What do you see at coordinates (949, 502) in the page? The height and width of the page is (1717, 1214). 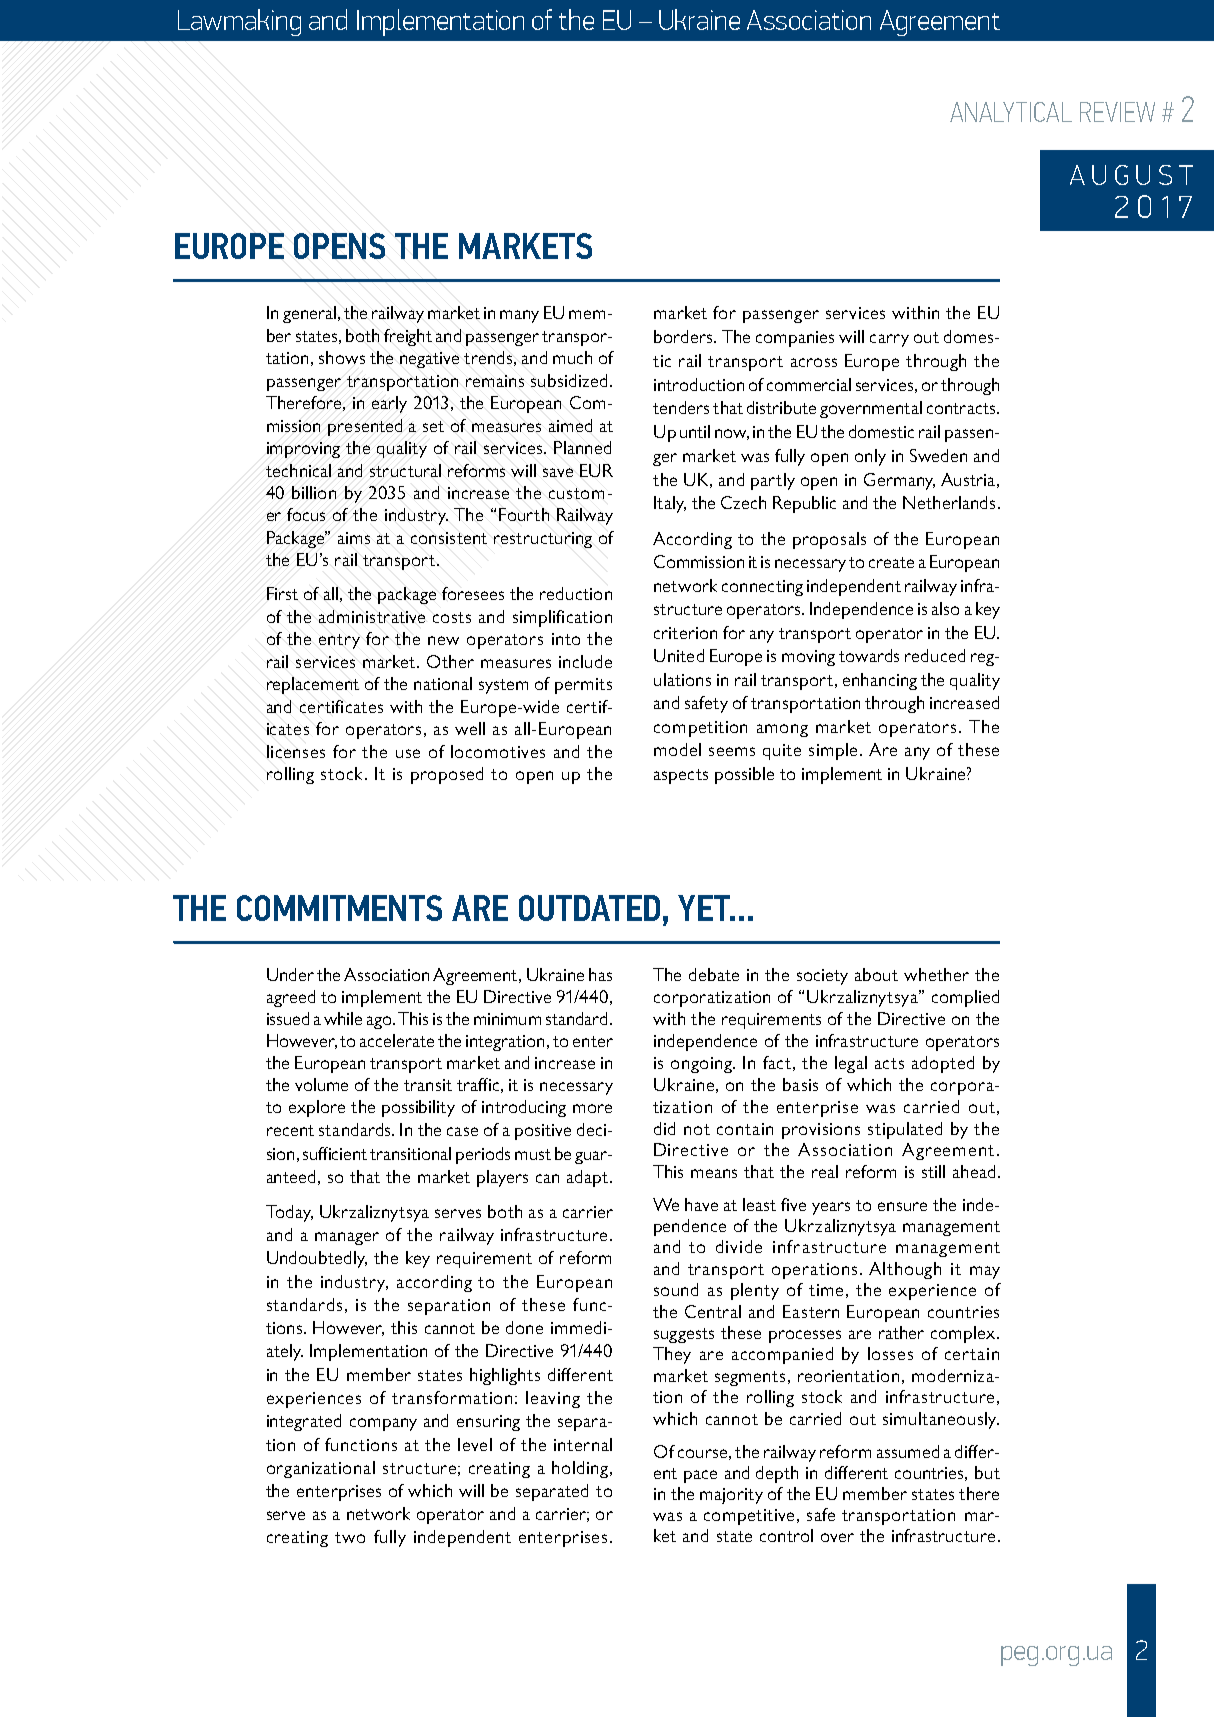 I see `Netherlands` at bounding box center [949, 502].
